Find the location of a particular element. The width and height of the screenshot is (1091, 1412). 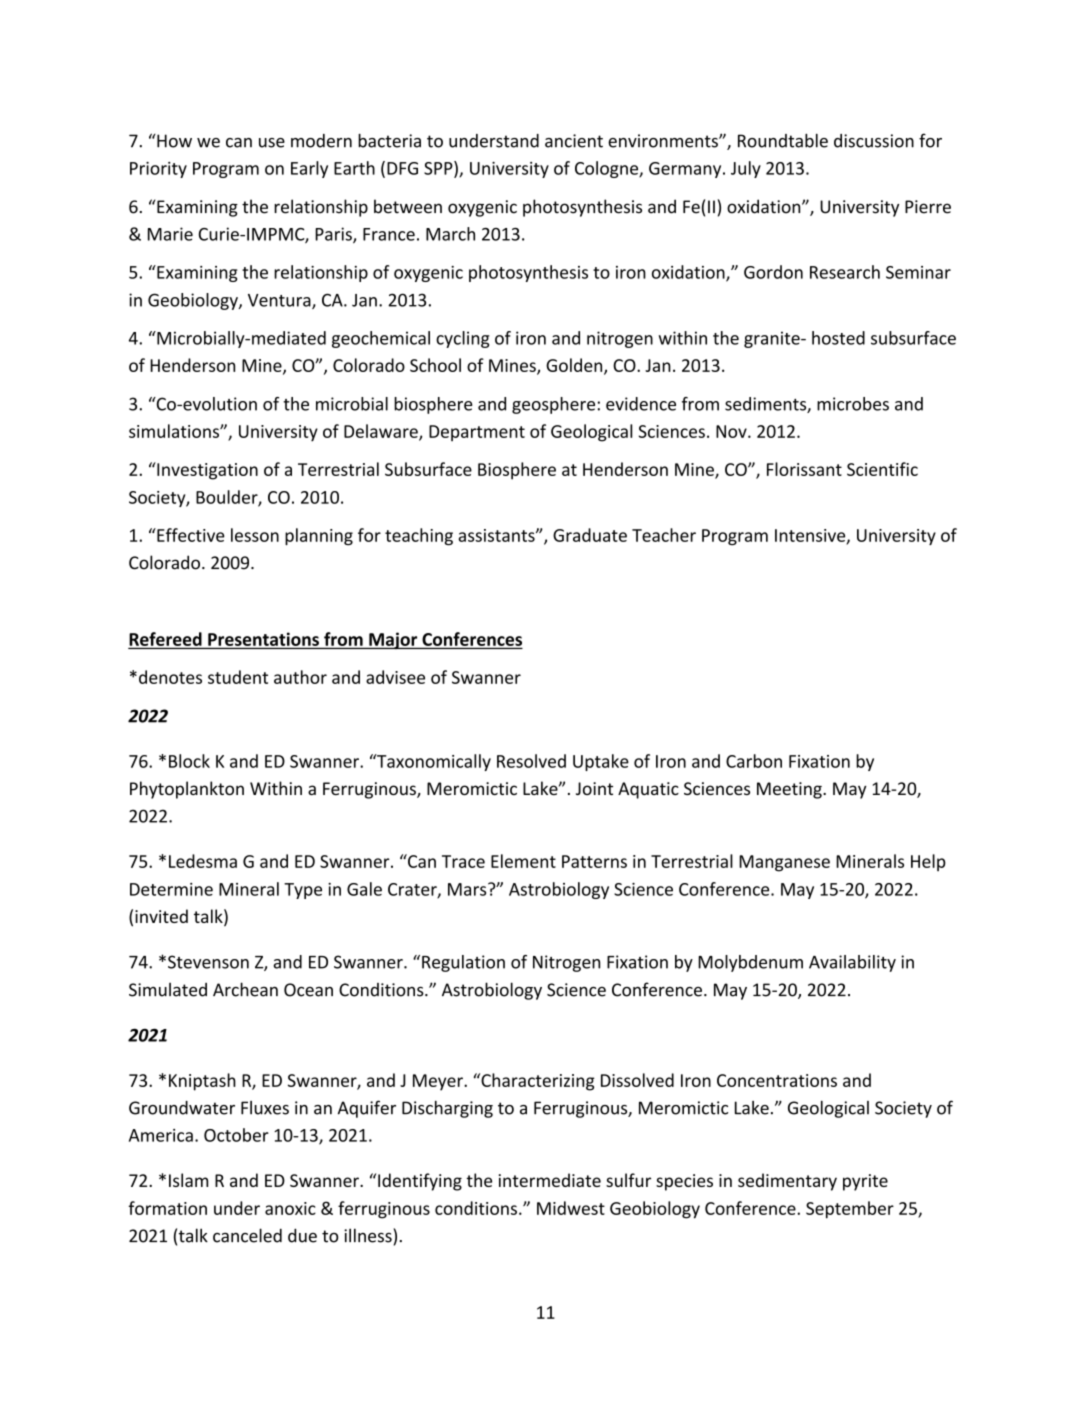

simulations is located at coordinates (175, 431).
